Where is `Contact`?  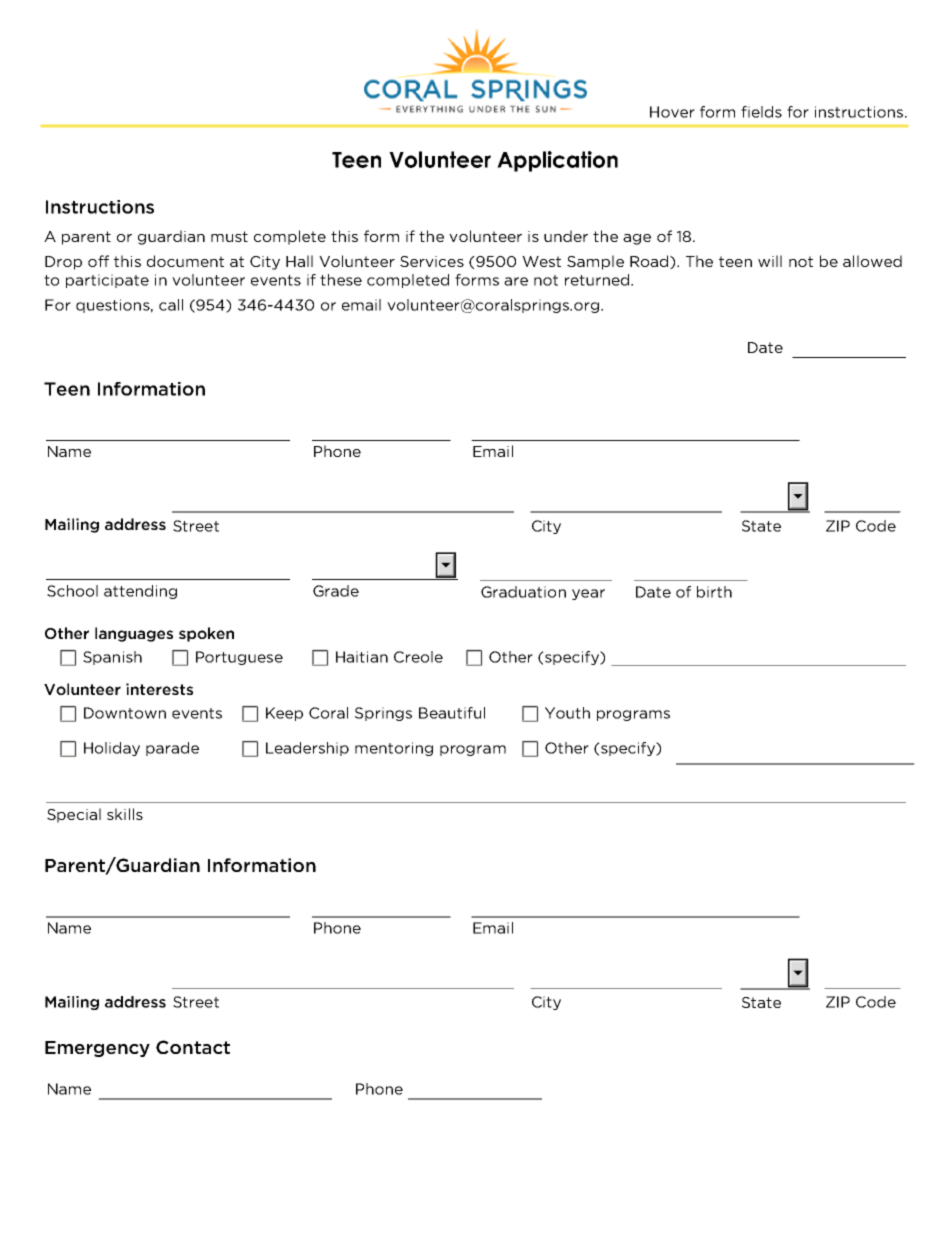 Contact is located at coordinates (193, 1047).
